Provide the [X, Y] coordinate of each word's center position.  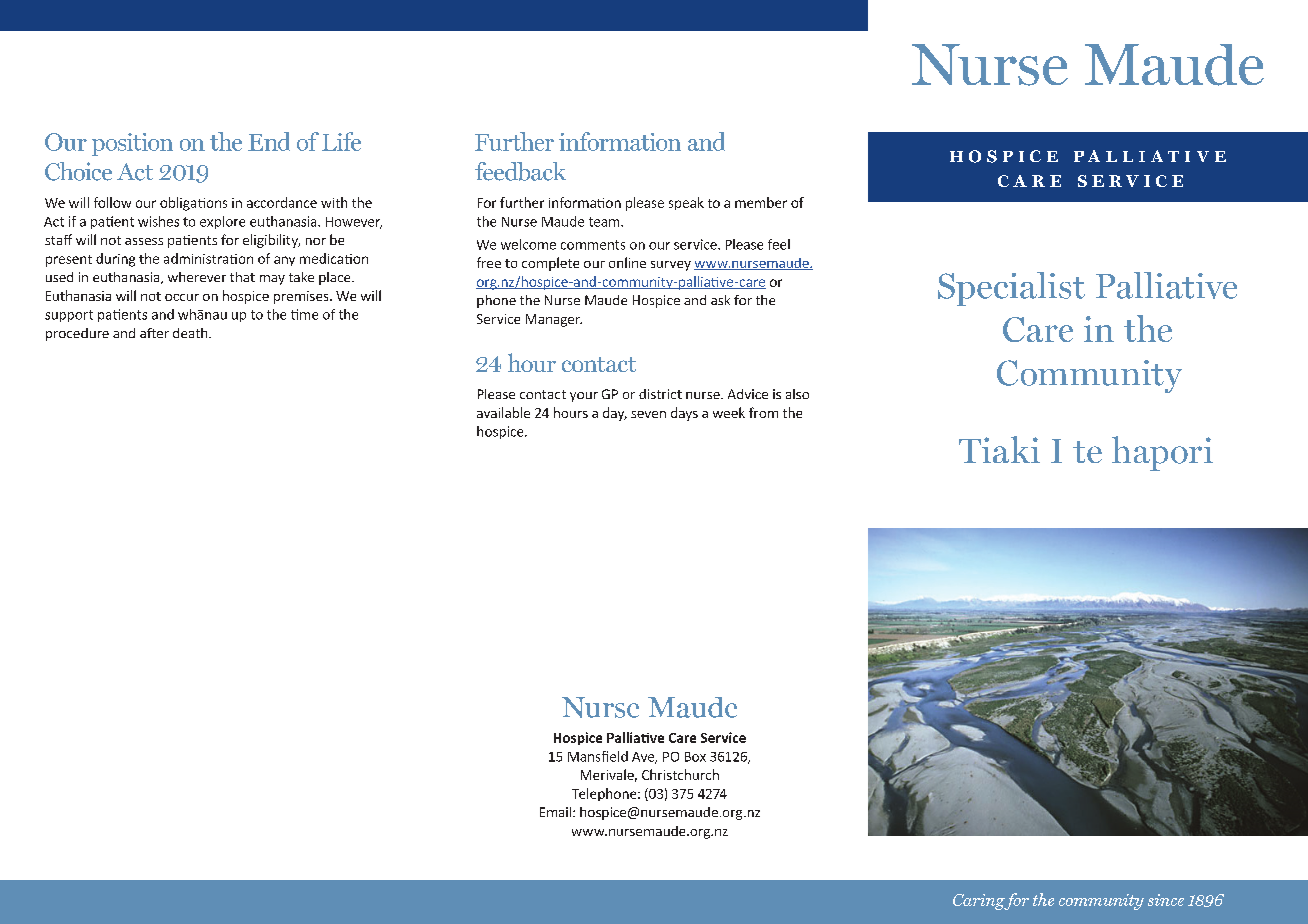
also [797, 394]
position [132, 144]
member [761, 202]
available [503, 412]
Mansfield [598, 756]
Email [557, 812]
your [584, 397]
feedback [520, 171]
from [763, 412]
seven [648, 414]
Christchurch [680, 774]
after [154, 333]
